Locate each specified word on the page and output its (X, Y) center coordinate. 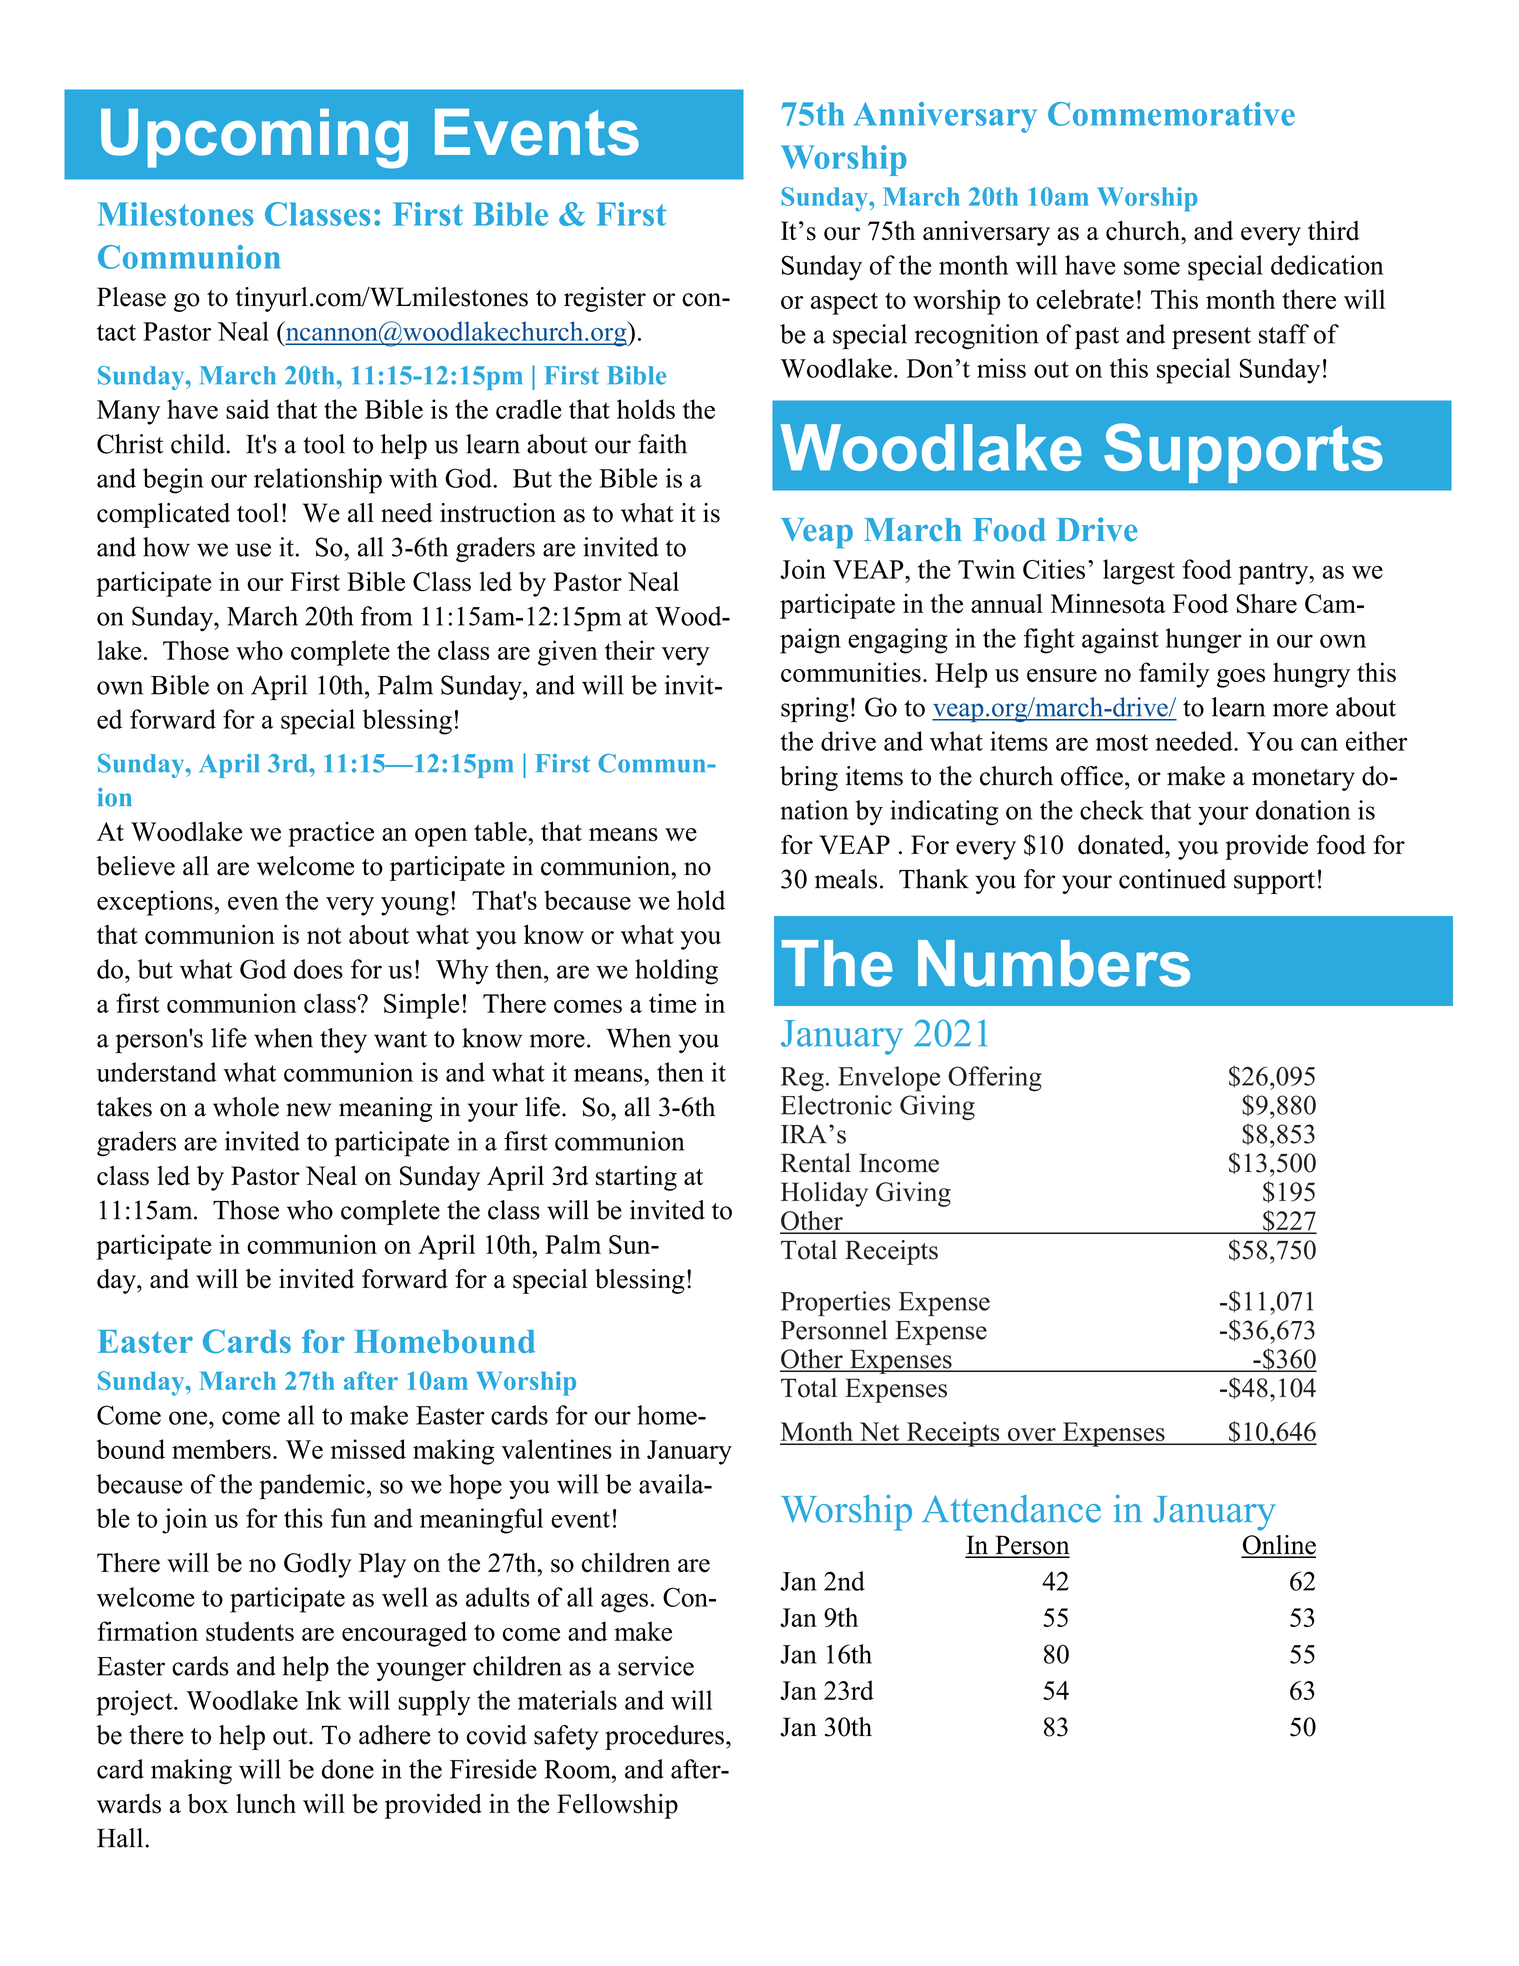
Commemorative (1171, 114)
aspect (844, 303)
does (318, 969)
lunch (266, 1803)
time (672, 1003)
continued (1172, 879)
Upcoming (254, 138)
